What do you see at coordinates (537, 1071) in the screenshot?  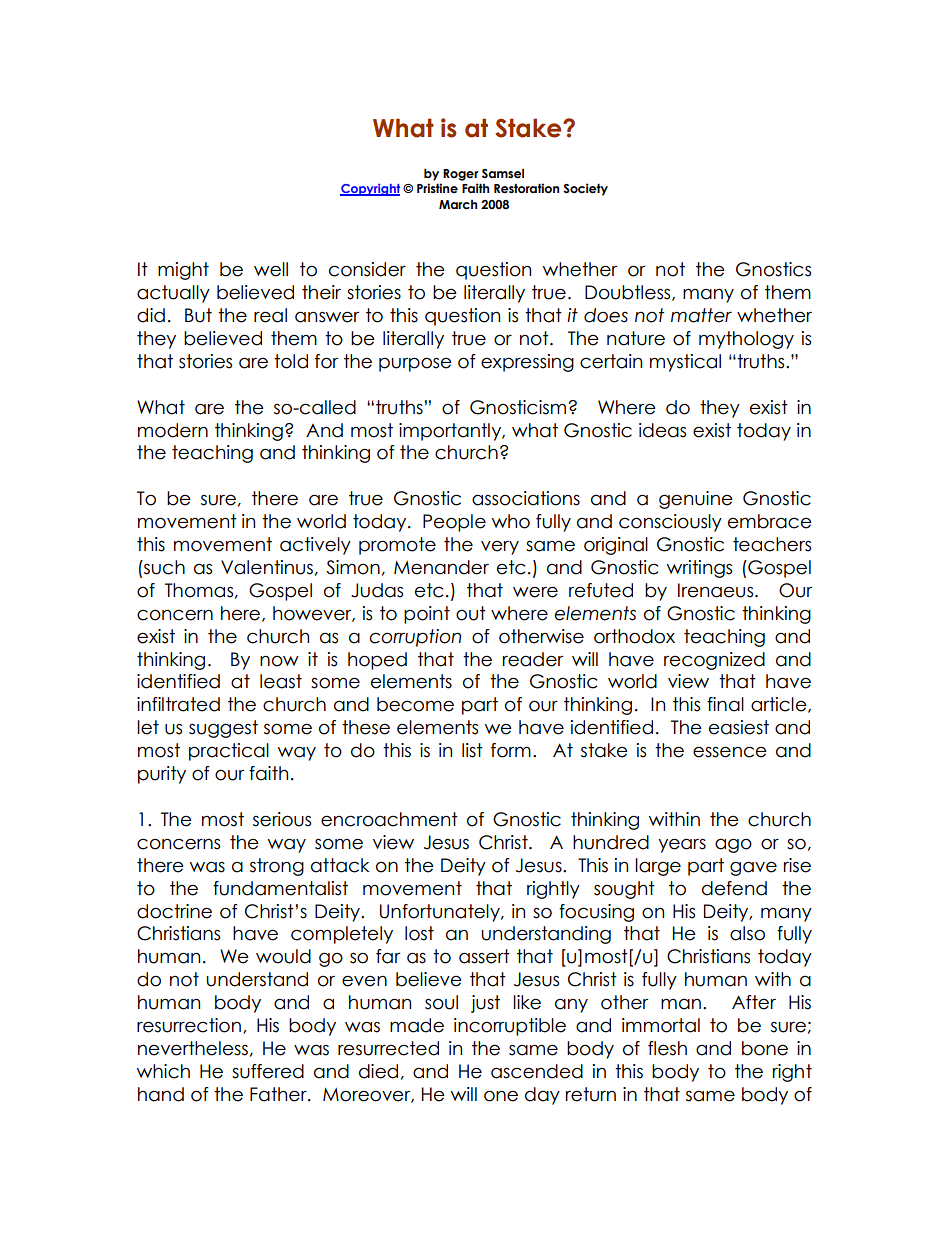 I see `ascended` at bounding box center [537, 1071].
